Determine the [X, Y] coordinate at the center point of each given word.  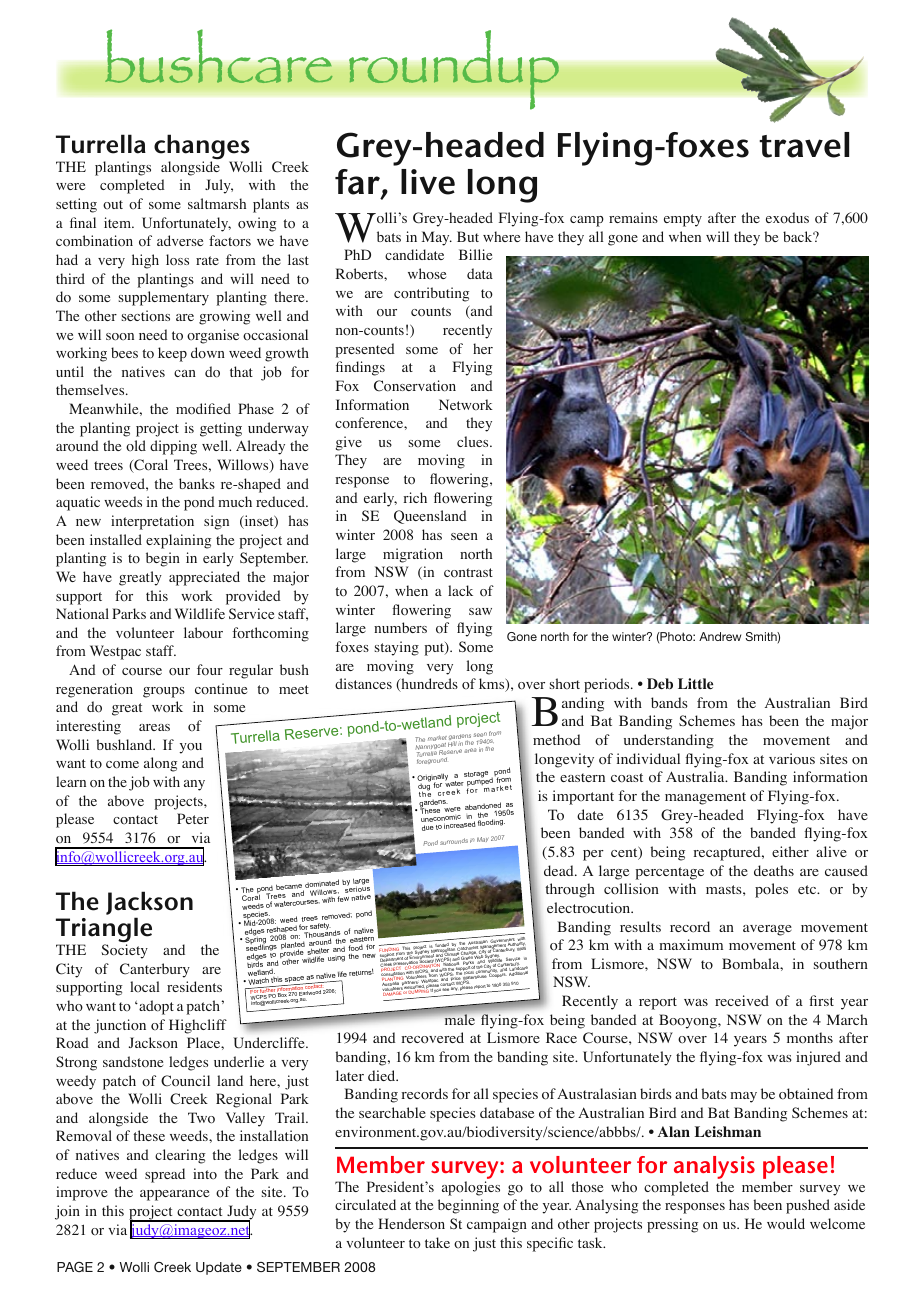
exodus [787, 218]
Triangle [104, 931]
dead [560, 870]
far [358, 183]
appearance [174, 1195]
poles [771, 890]
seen [464, 536]
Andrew [720, 636]
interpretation [152, 522]
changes [203, 148]
